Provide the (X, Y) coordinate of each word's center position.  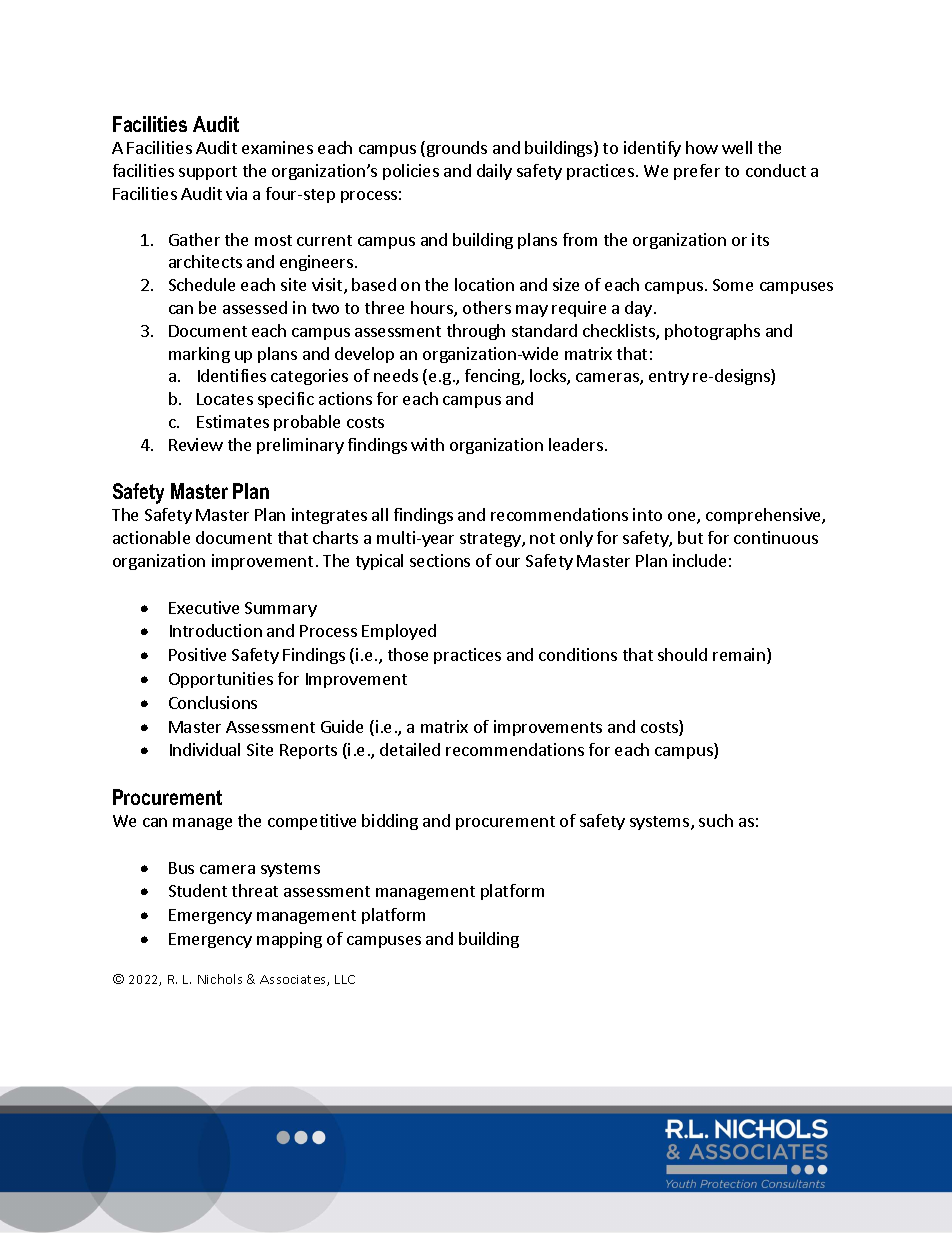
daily (494, 172)
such (716, 820)
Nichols (220, 979)
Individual (205, 749)
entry (669, 378)
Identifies (232, 375)
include (699, 560)
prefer (697, 172)
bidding (390, 822)
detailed (410, 749)
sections (440, 560)
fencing (493, 377)
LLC (345, 979)
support (208, 173)
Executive (204, 607)
